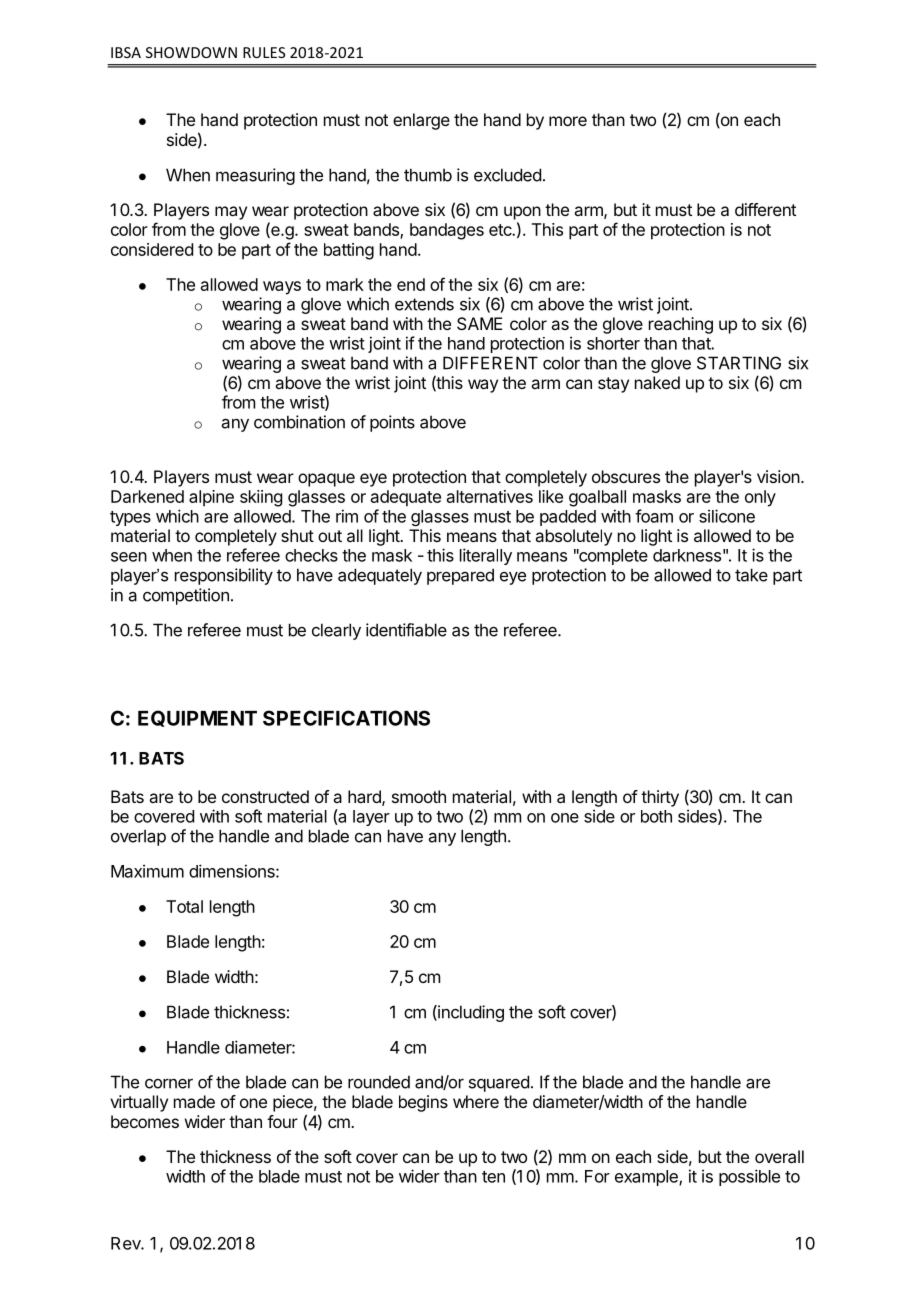 Image resolution: width=924 pixels, height=1308 pixels. Describe the element at coordinates (191, 52) in the image. I see `SHOWDOWN` at that location.
